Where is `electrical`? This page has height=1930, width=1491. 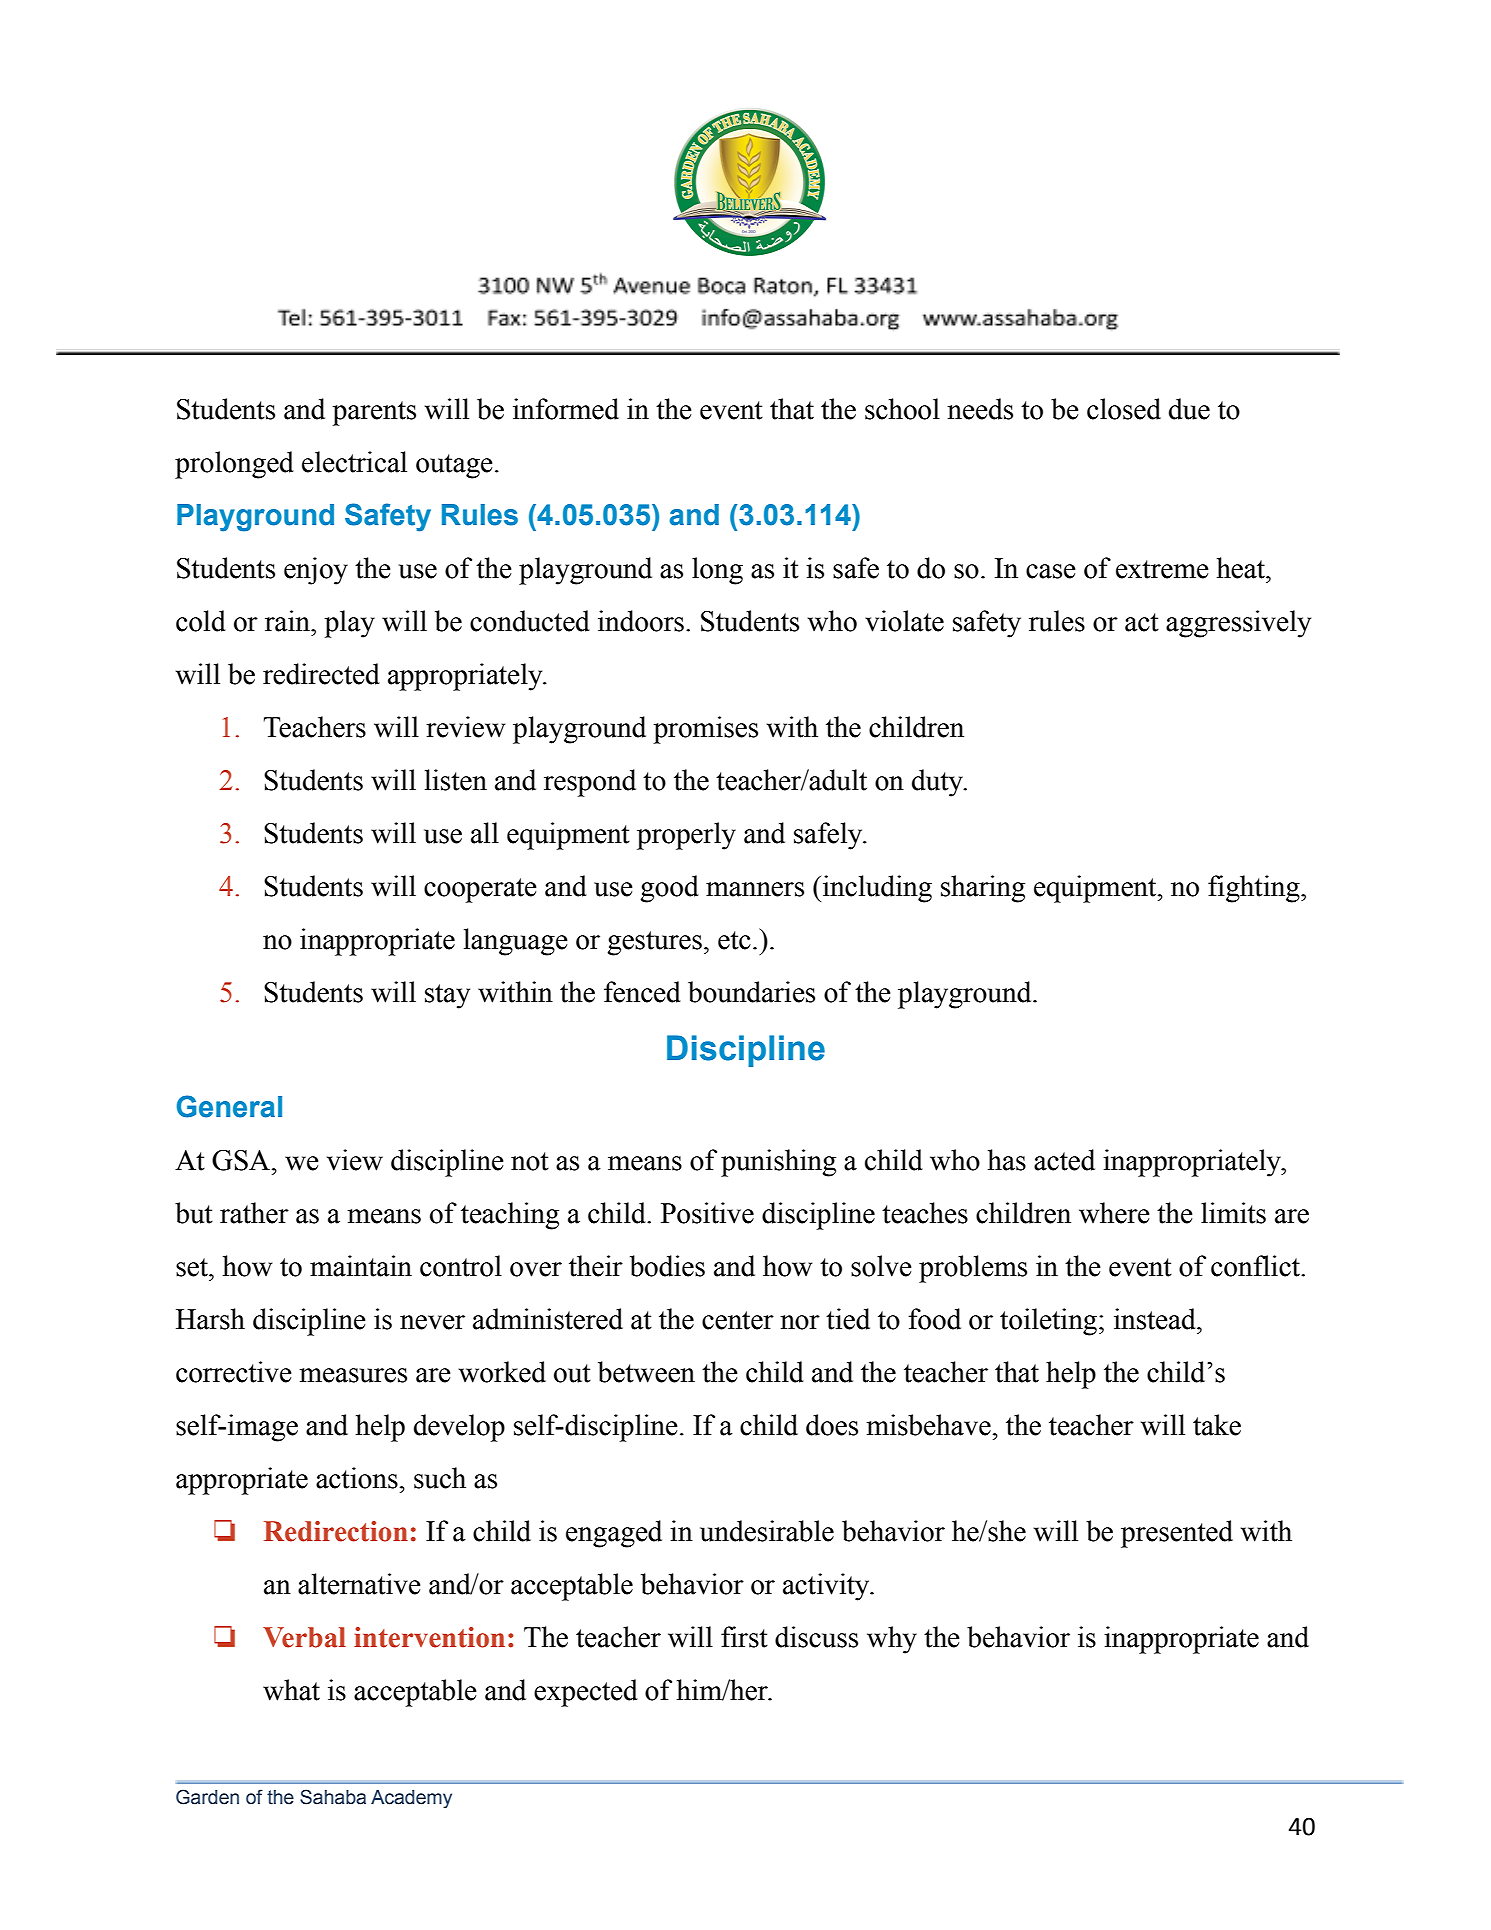
electrical is located at coordinates (354, 462).
